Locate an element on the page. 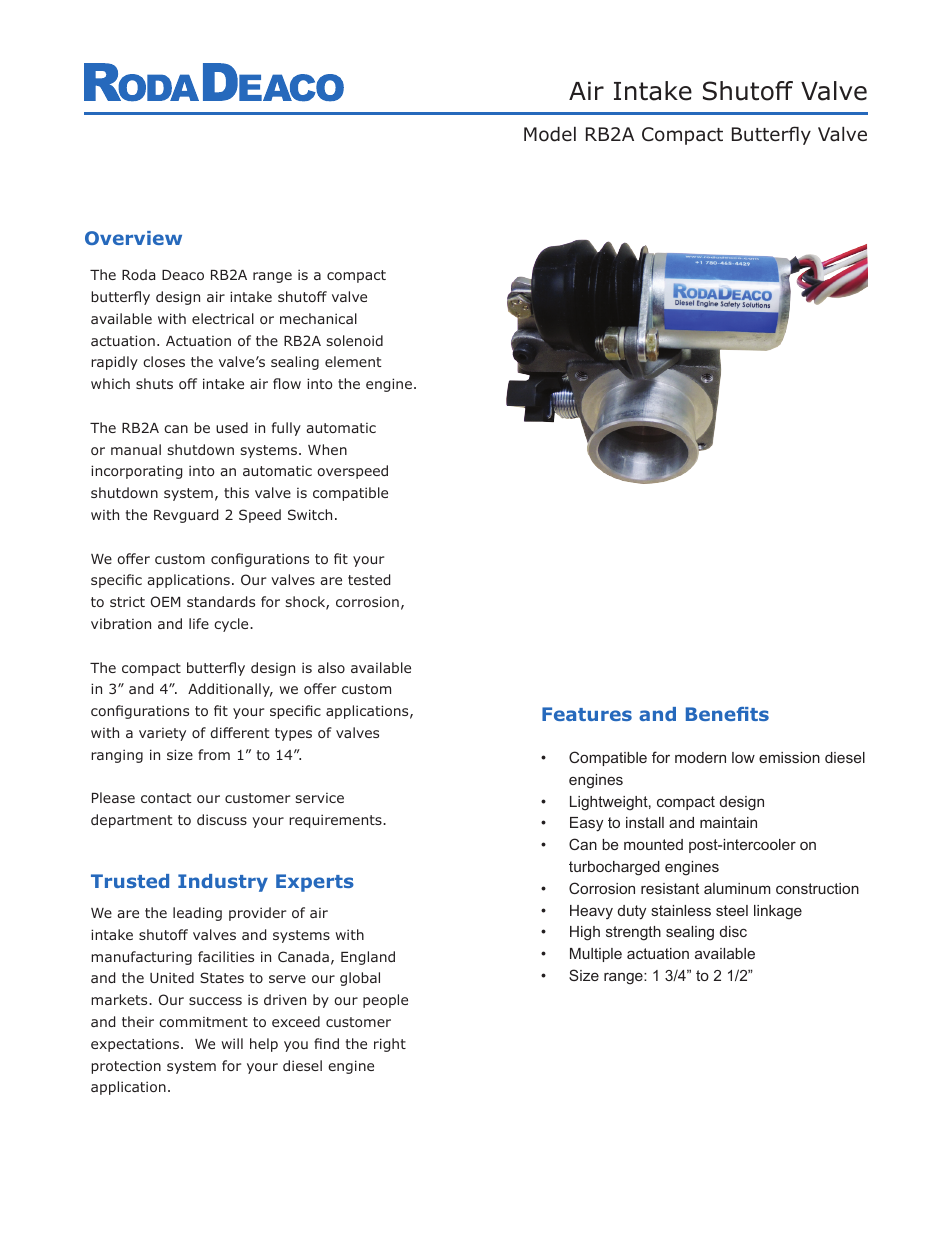 This document has height=1233, width=952. commitment is located at coordinates (203, 1022).
